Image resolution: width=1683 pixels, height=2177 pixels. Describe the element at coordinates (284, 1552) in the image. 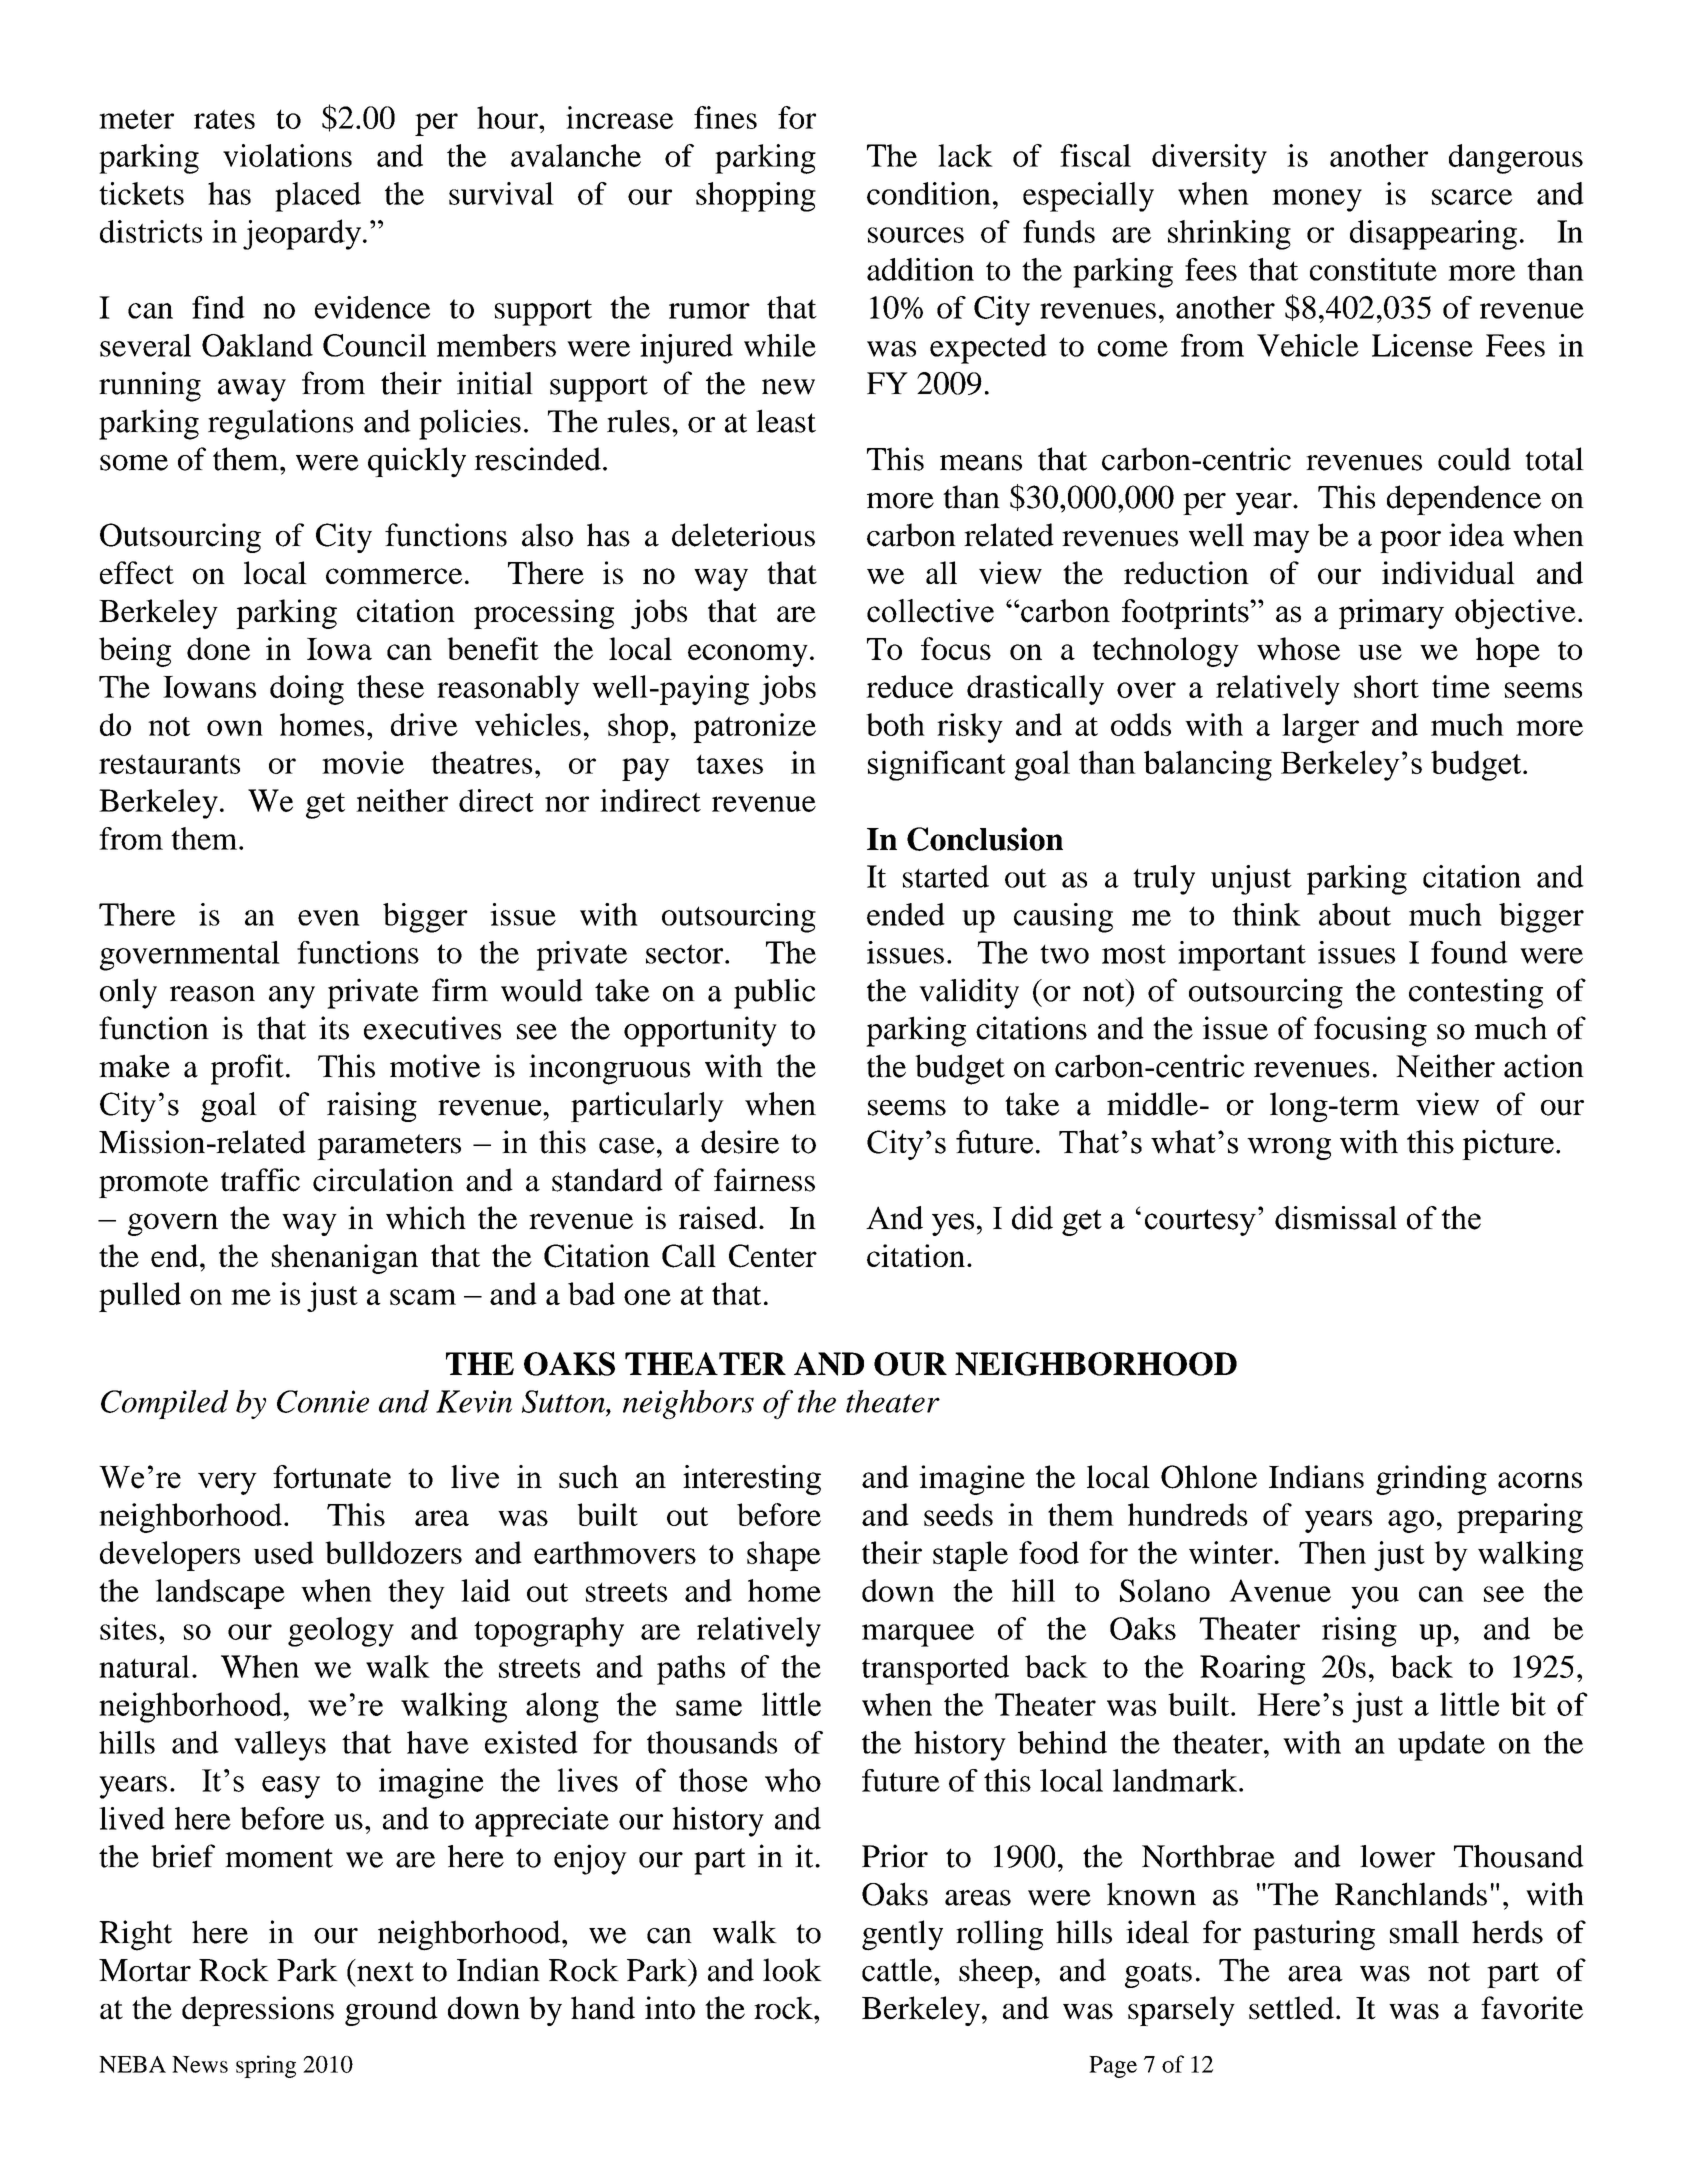

I see `used` at that location.
